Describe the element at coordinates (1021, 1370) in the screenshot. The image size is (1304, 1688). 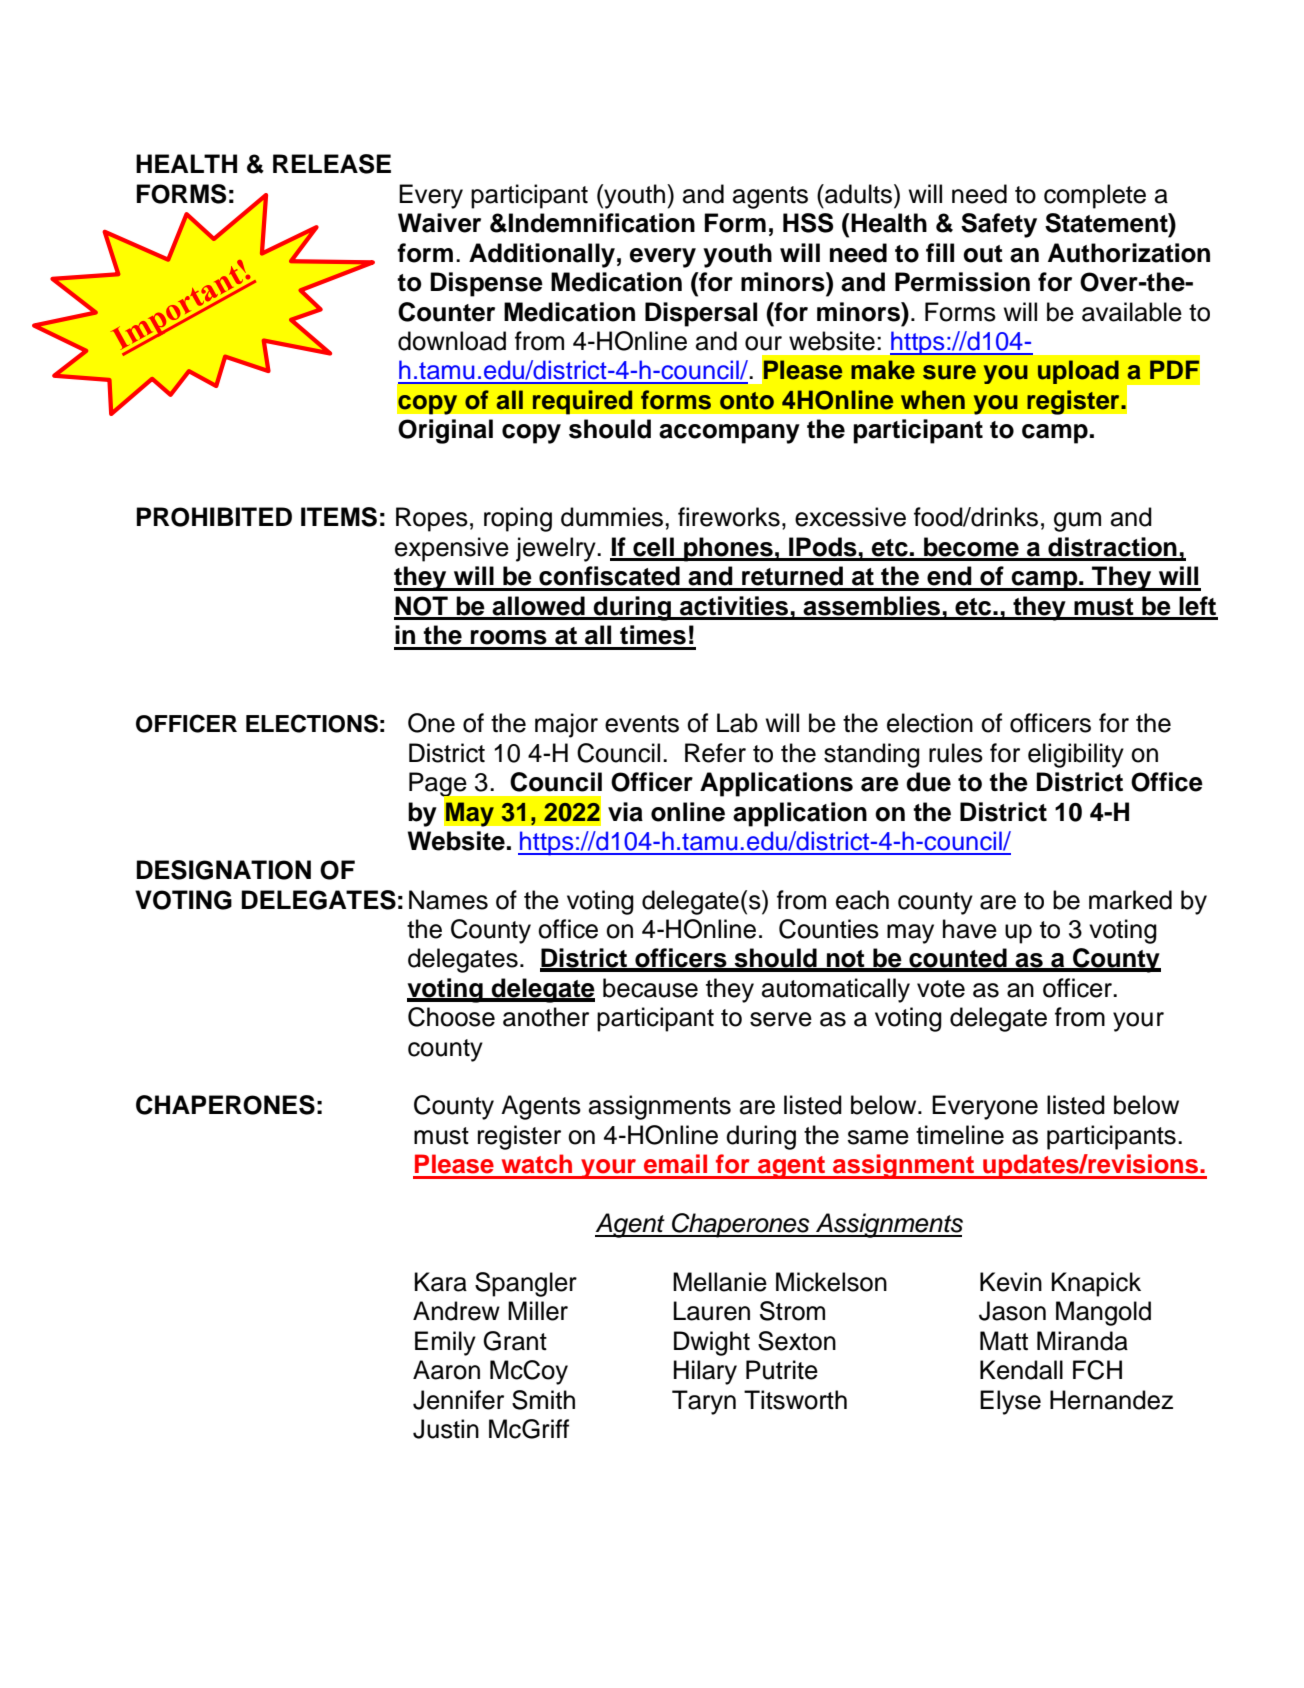
I see `Kendall` at that location.
